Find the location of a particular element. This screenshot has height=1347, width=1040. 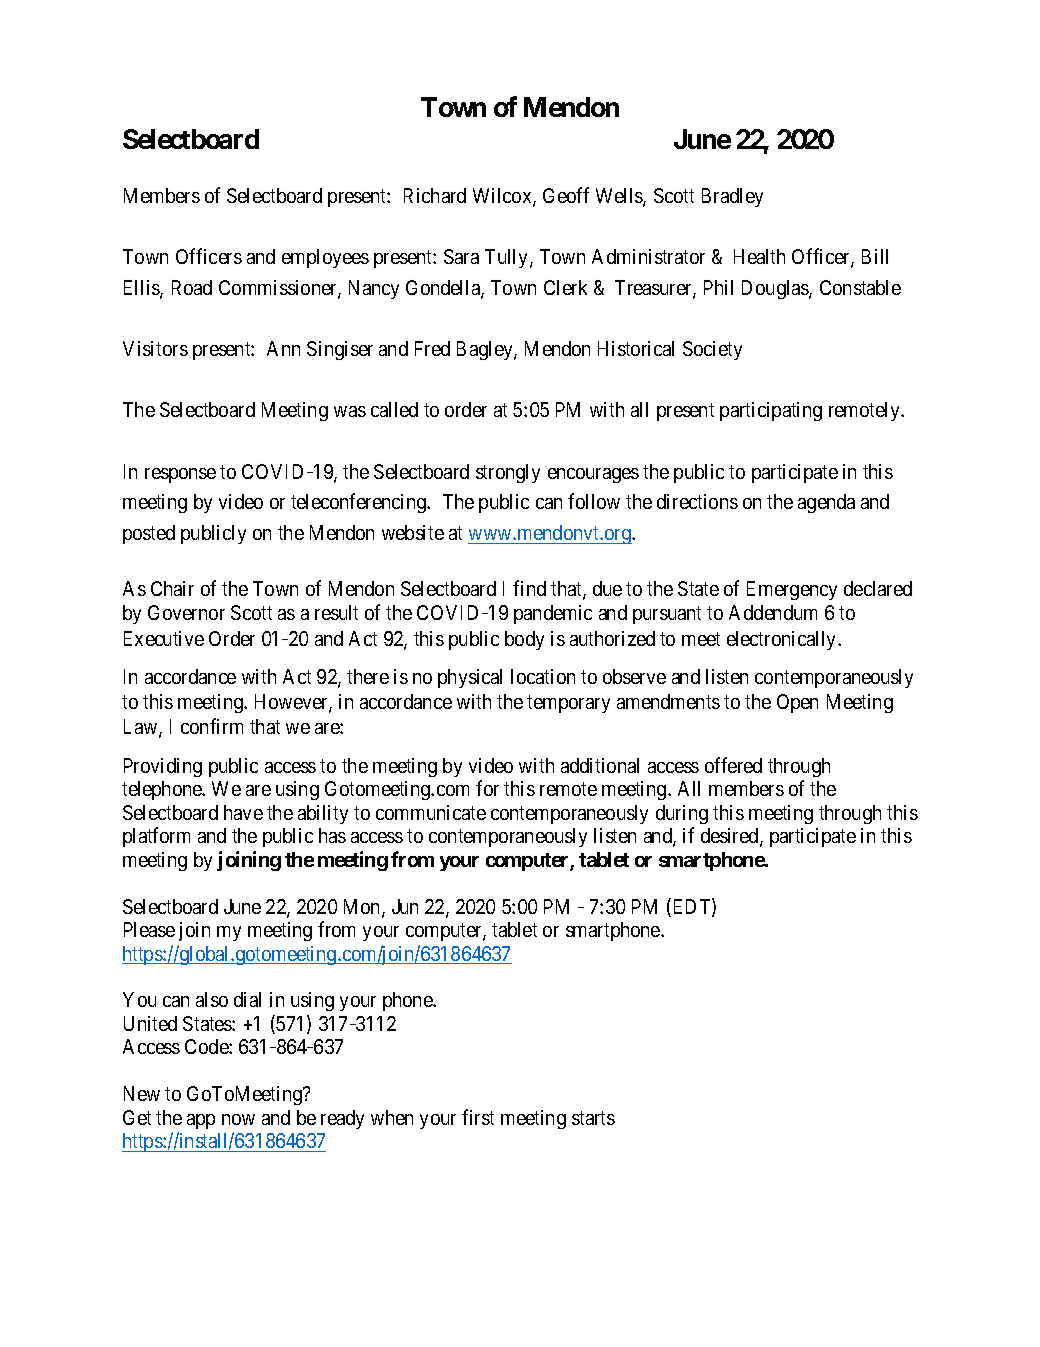

now is located at coordinates (238, 1119).
